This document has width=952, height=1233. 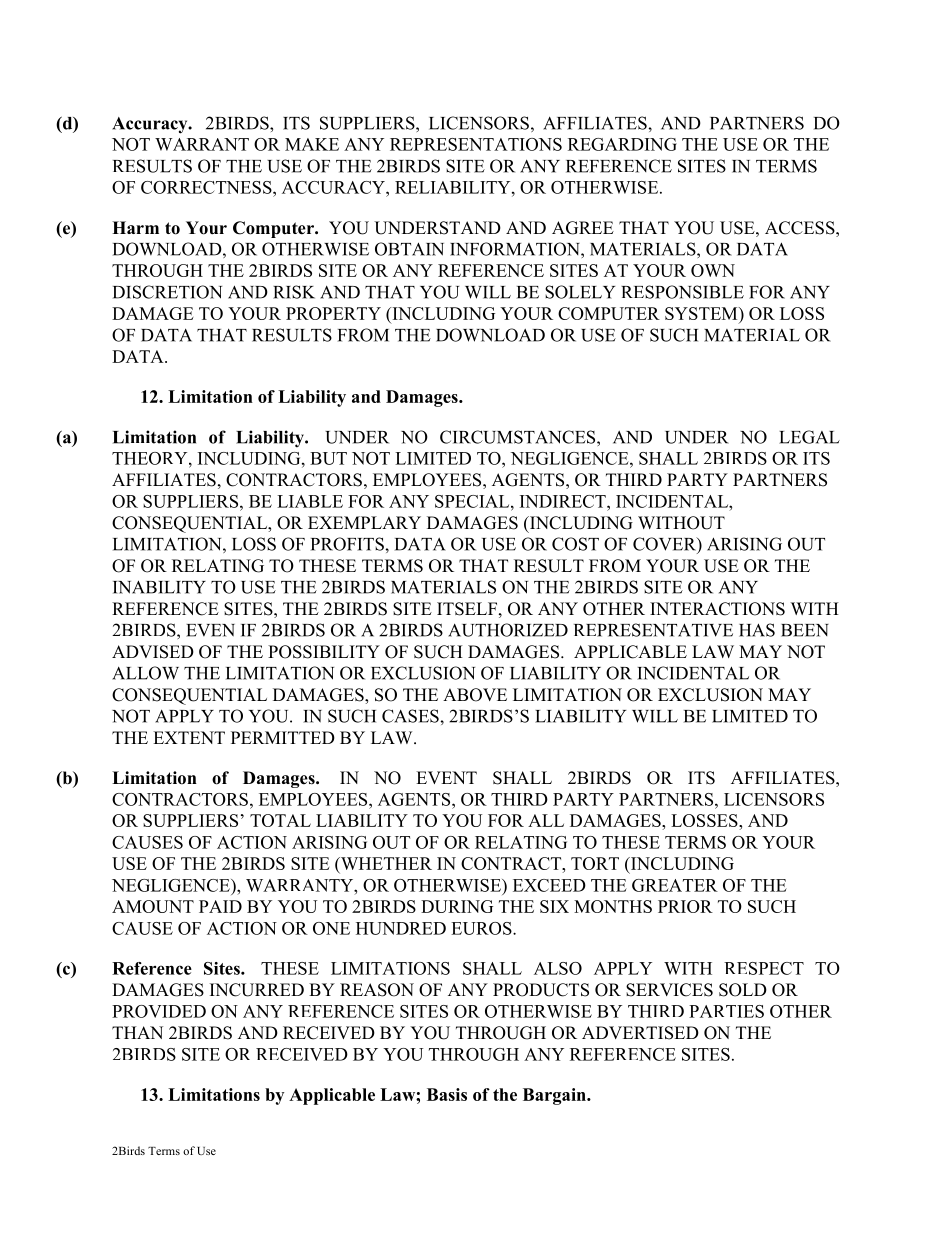 I want to click on PARTIES, so click(x=726, y=1011).
